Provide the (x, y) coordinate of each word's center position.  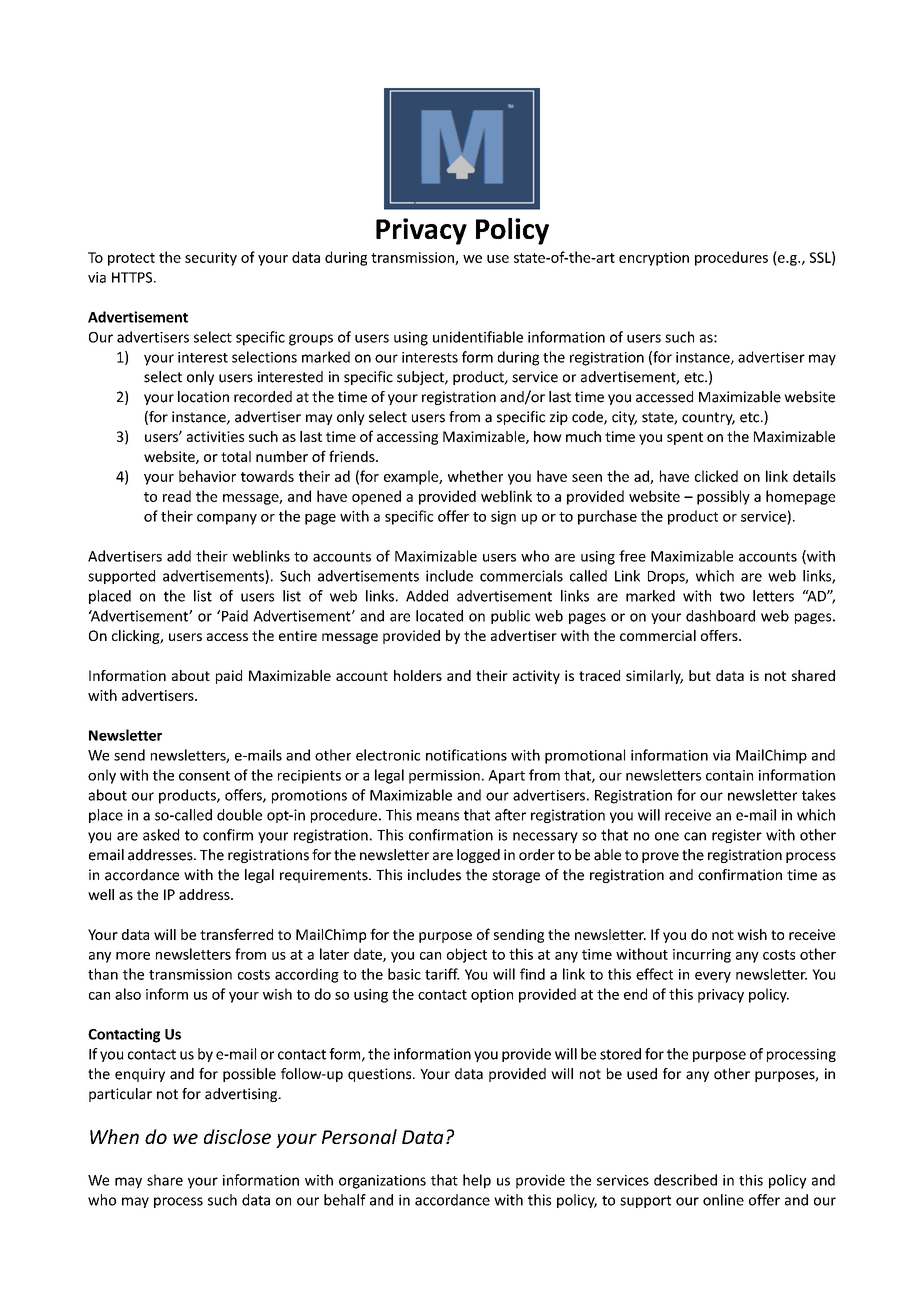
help (477, 1181)
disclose (237, 1136)
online (723, 1200)
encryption (654, 259)
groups (311, 340)
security (211, 259)
